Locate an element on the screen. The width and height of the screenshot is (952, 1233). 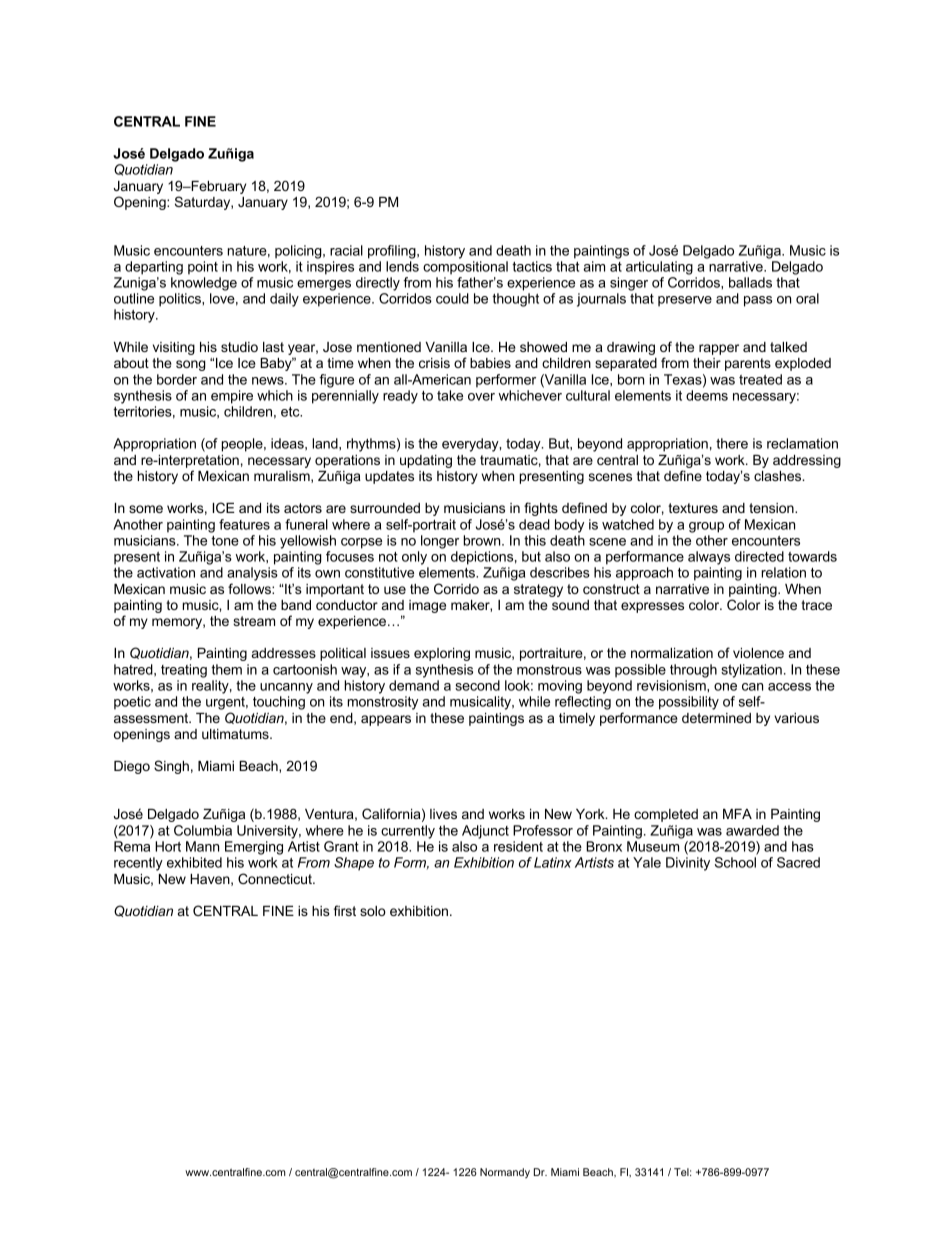
compositional is located at coordinates (465, 268).
